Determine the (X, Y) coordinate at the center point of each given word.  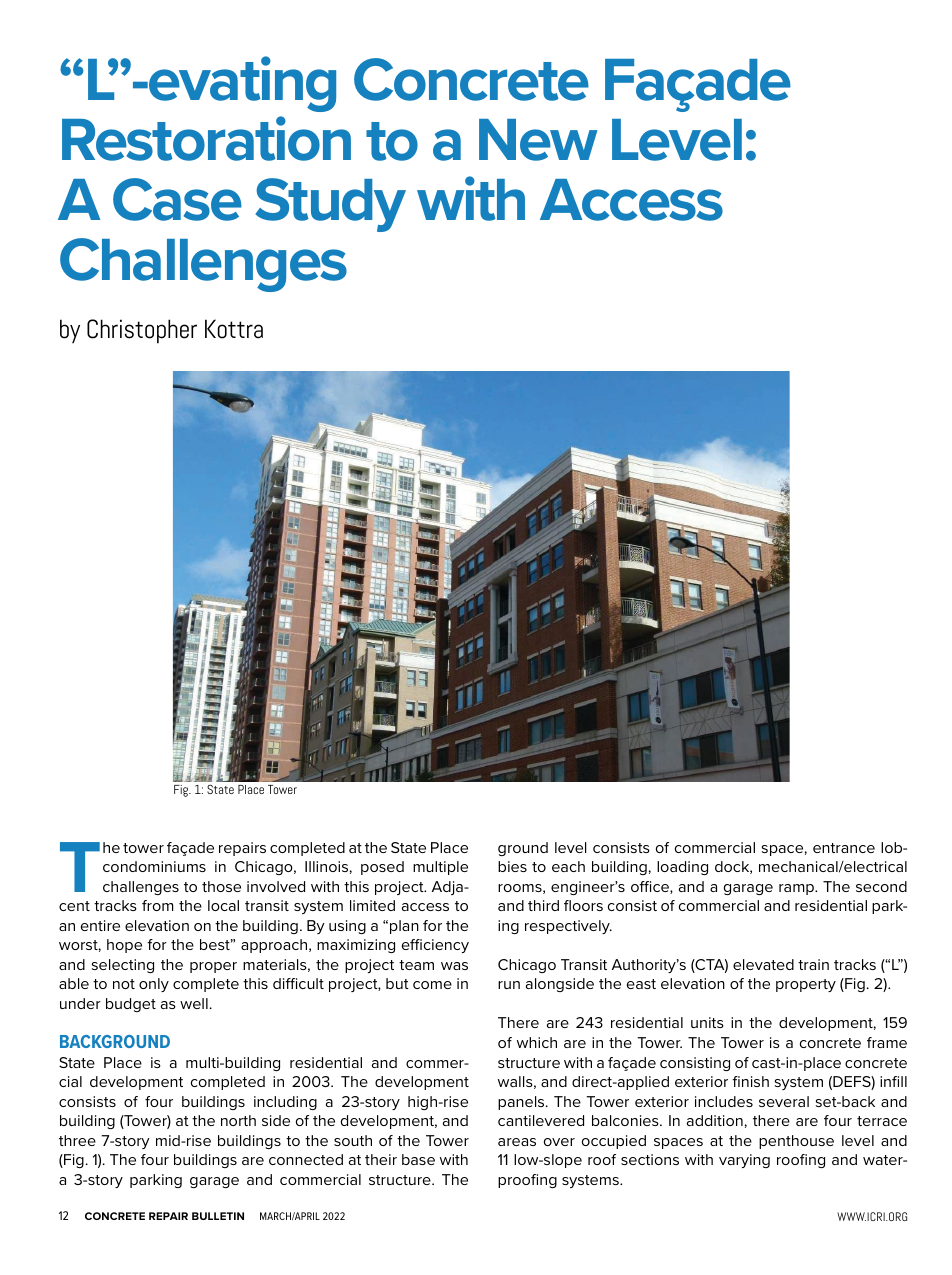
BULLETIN (218, 1216)
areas (517, 1142)
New (538, 140)
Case (177, 199)
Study (330, 205)
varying (744, 1161)
